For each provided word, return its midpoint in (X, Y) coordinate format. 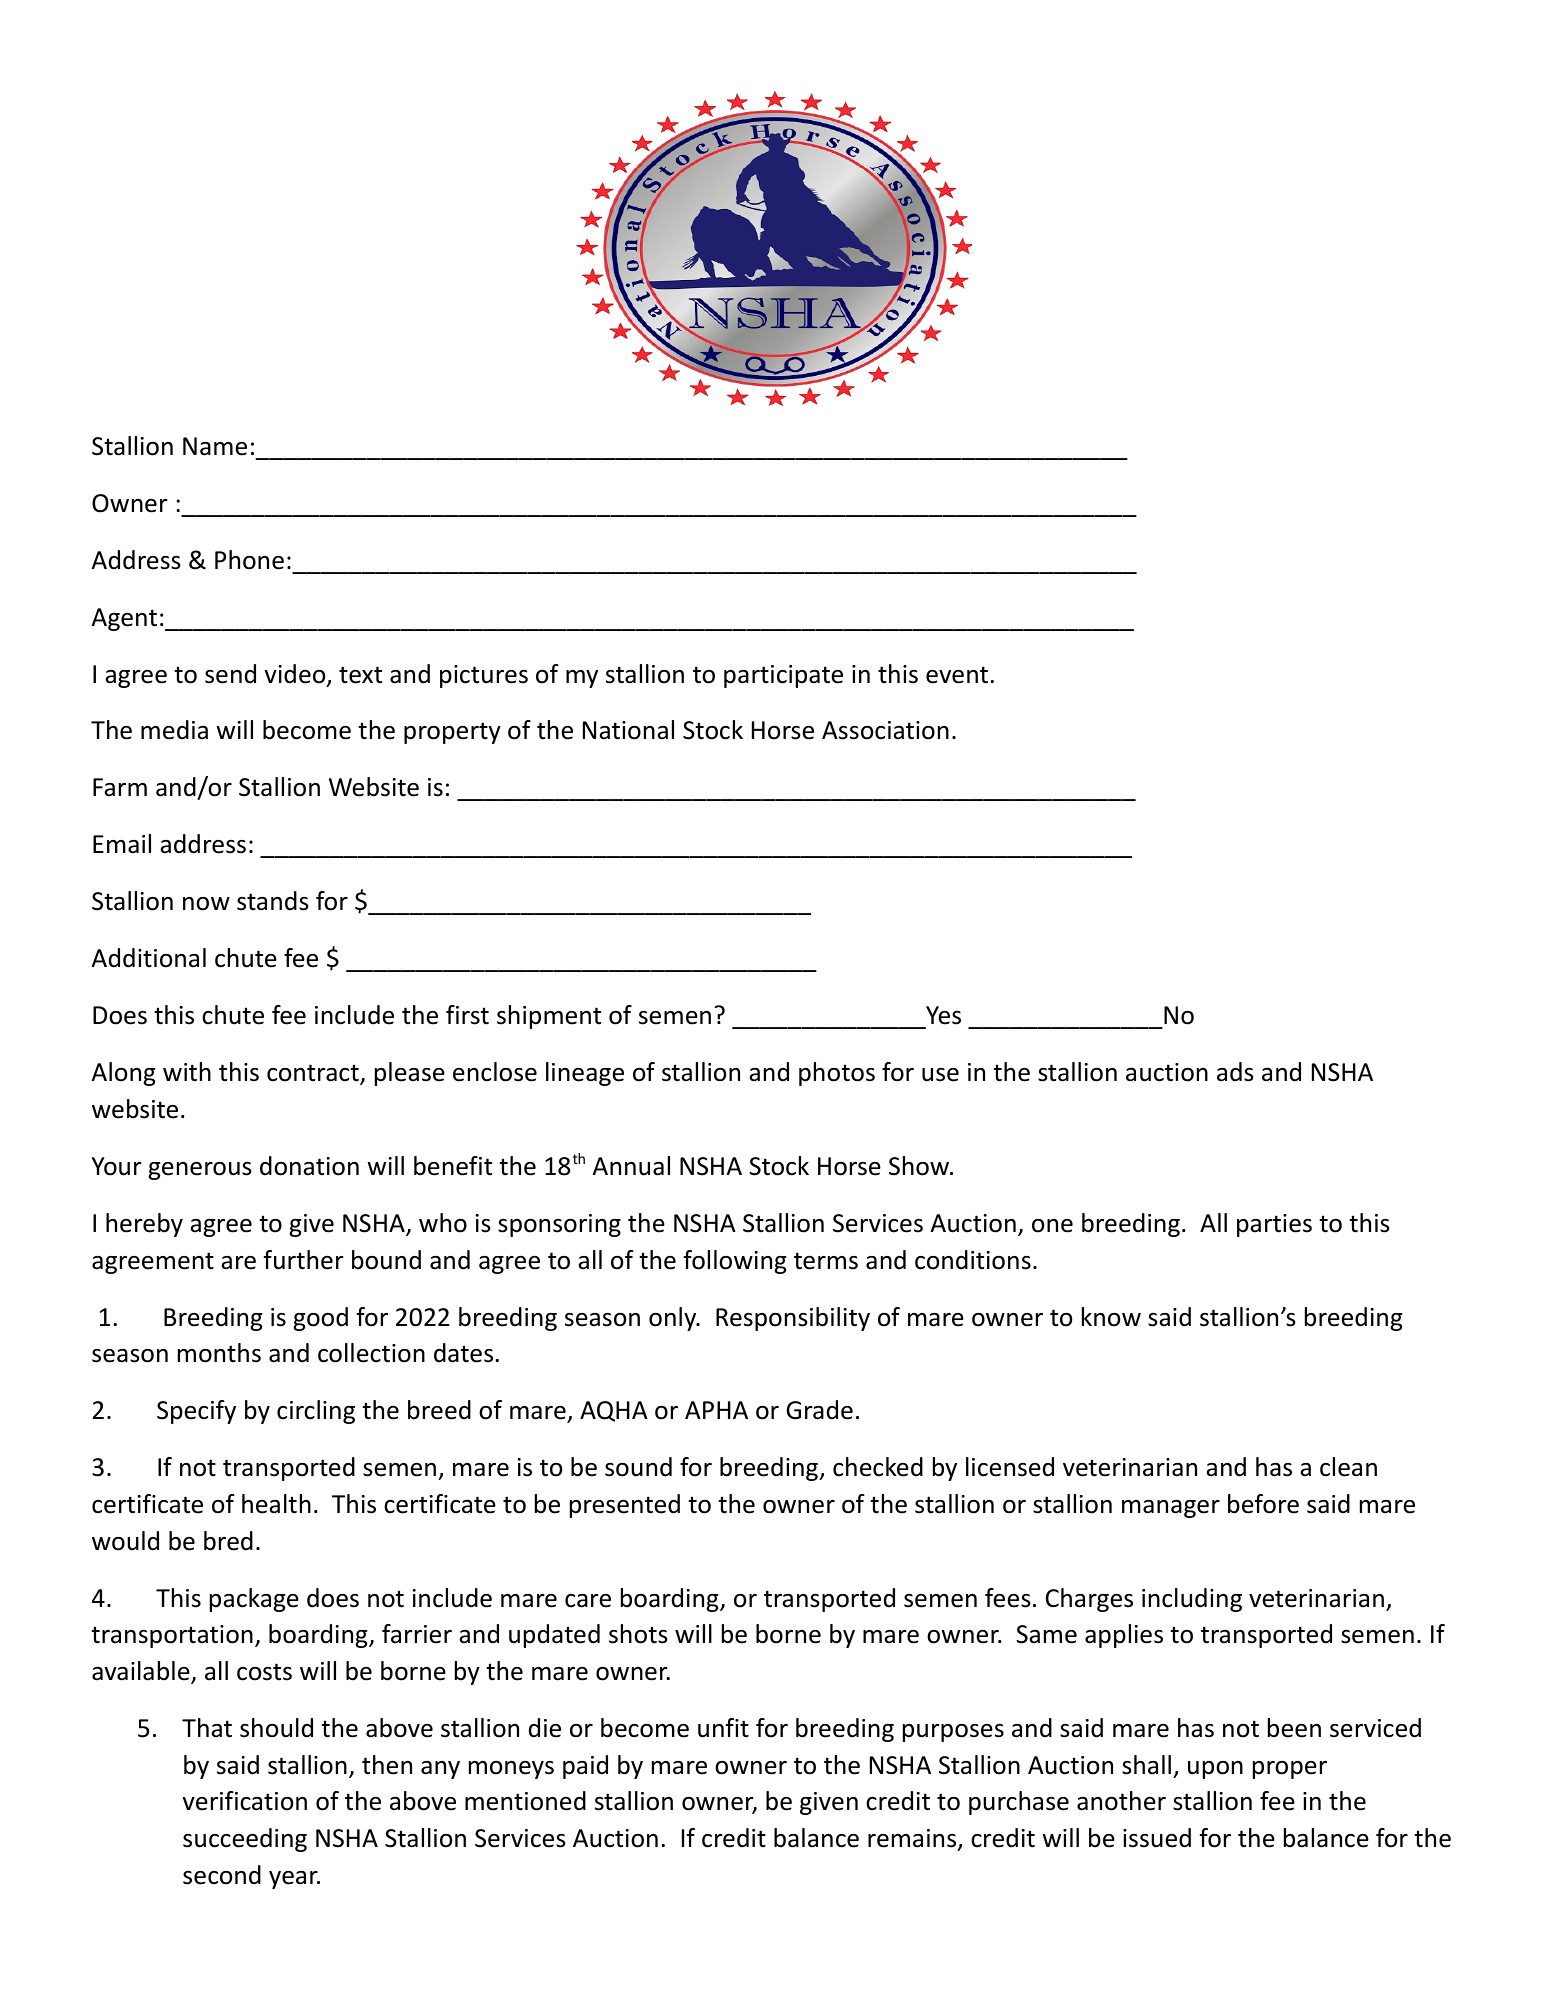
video (296, 675)
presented (625, 1506)
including (1192, 1600)
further (304, 1260)
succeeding (245, 1840)
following (735, 1262)
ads (1235, 1072)
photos (837, 1074)
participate (783, 676)
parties (1274, 1225)
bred (228, 1541)
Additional (149, 958)
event (957, 675)
